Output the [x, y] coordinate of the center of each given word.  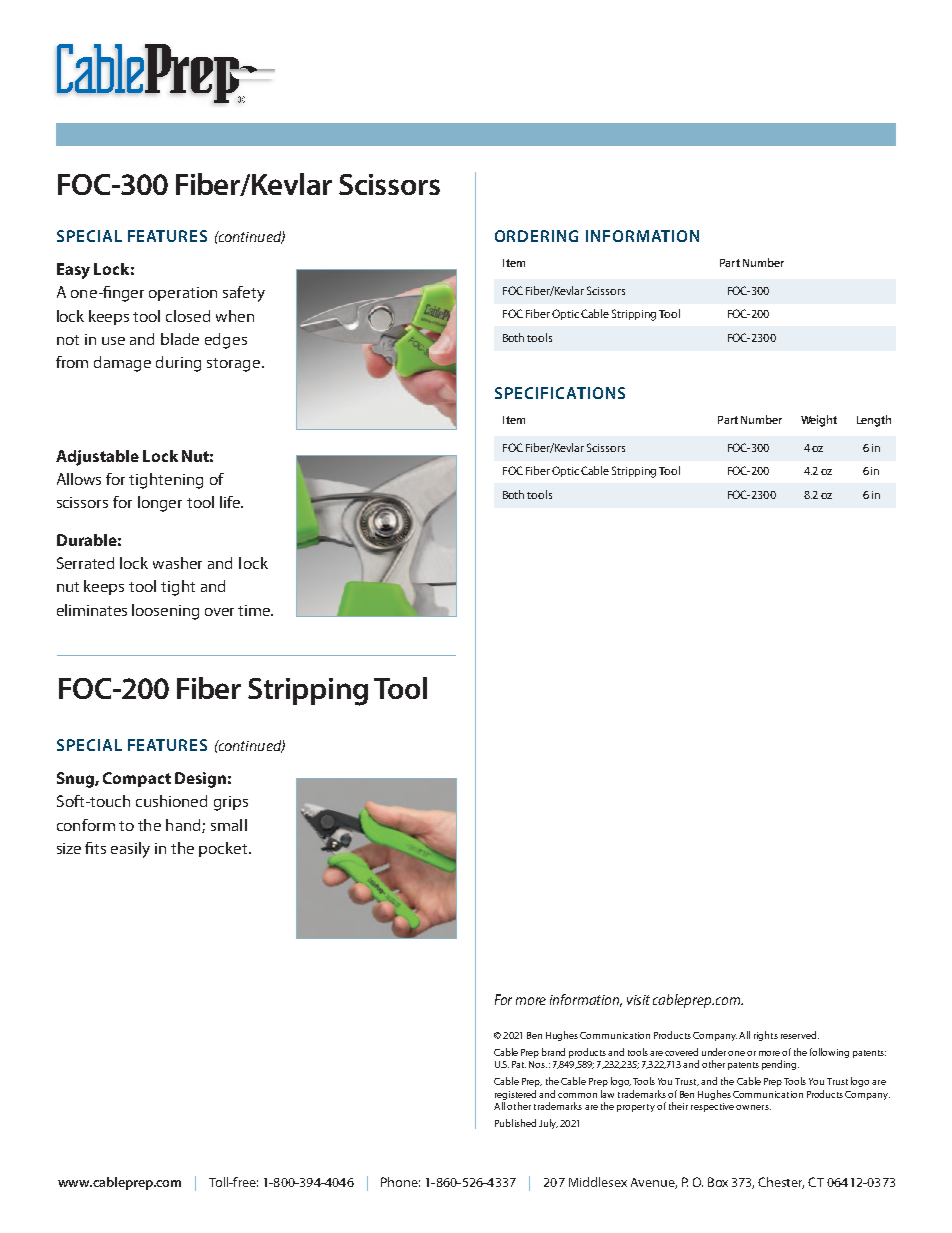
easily [130, 850]
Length [874, 421]
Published [515, 1123]
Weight [819, 421]
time [255, 610]
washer [177, 563]
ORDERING [536, 236]
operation [183, 294]
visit [638, 1000]
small [229, 825]
